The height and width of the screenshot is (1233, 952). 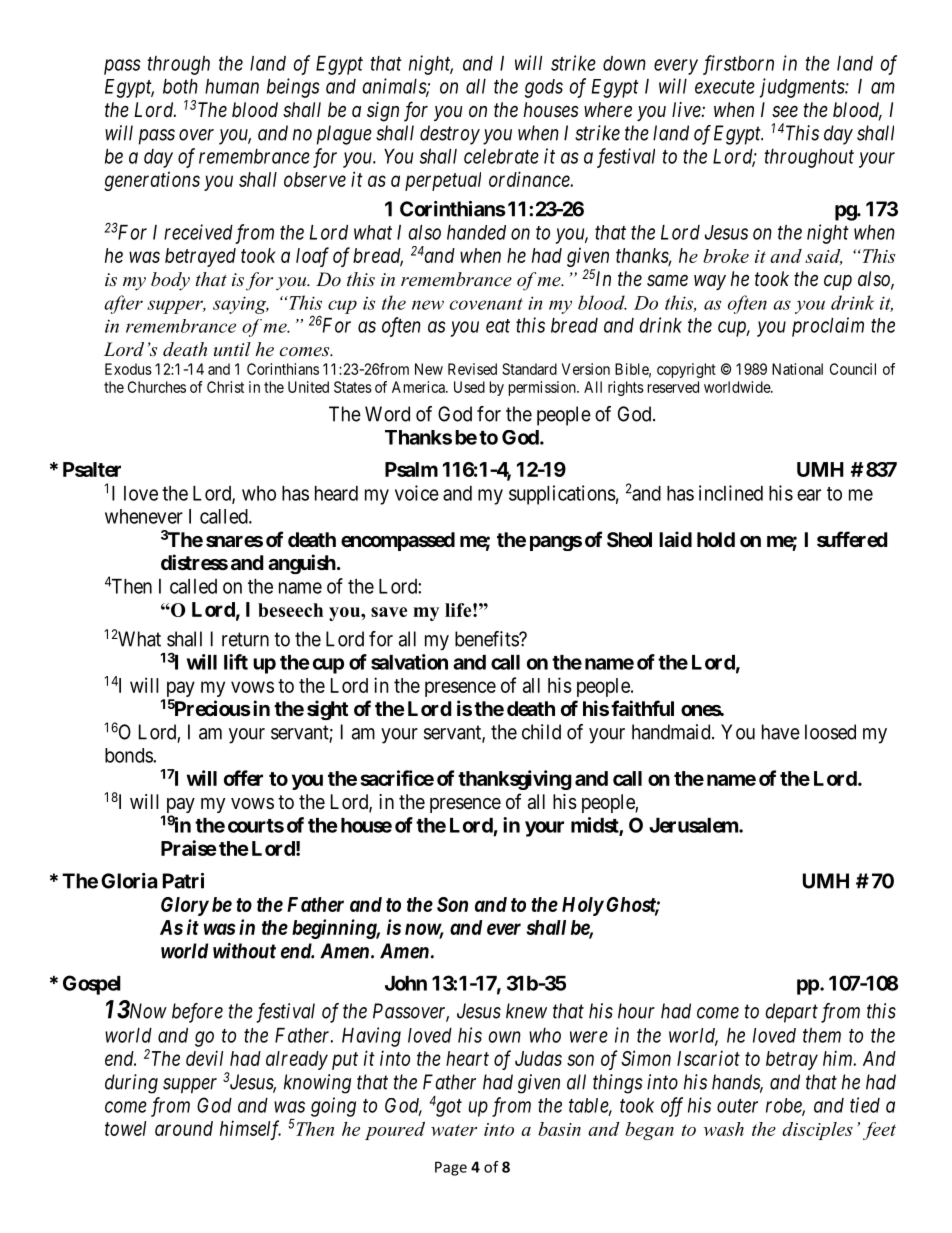 What do you see at coordinates (797, 369) in the screenshot?
I see `National` at bounding box center [797, 369].
